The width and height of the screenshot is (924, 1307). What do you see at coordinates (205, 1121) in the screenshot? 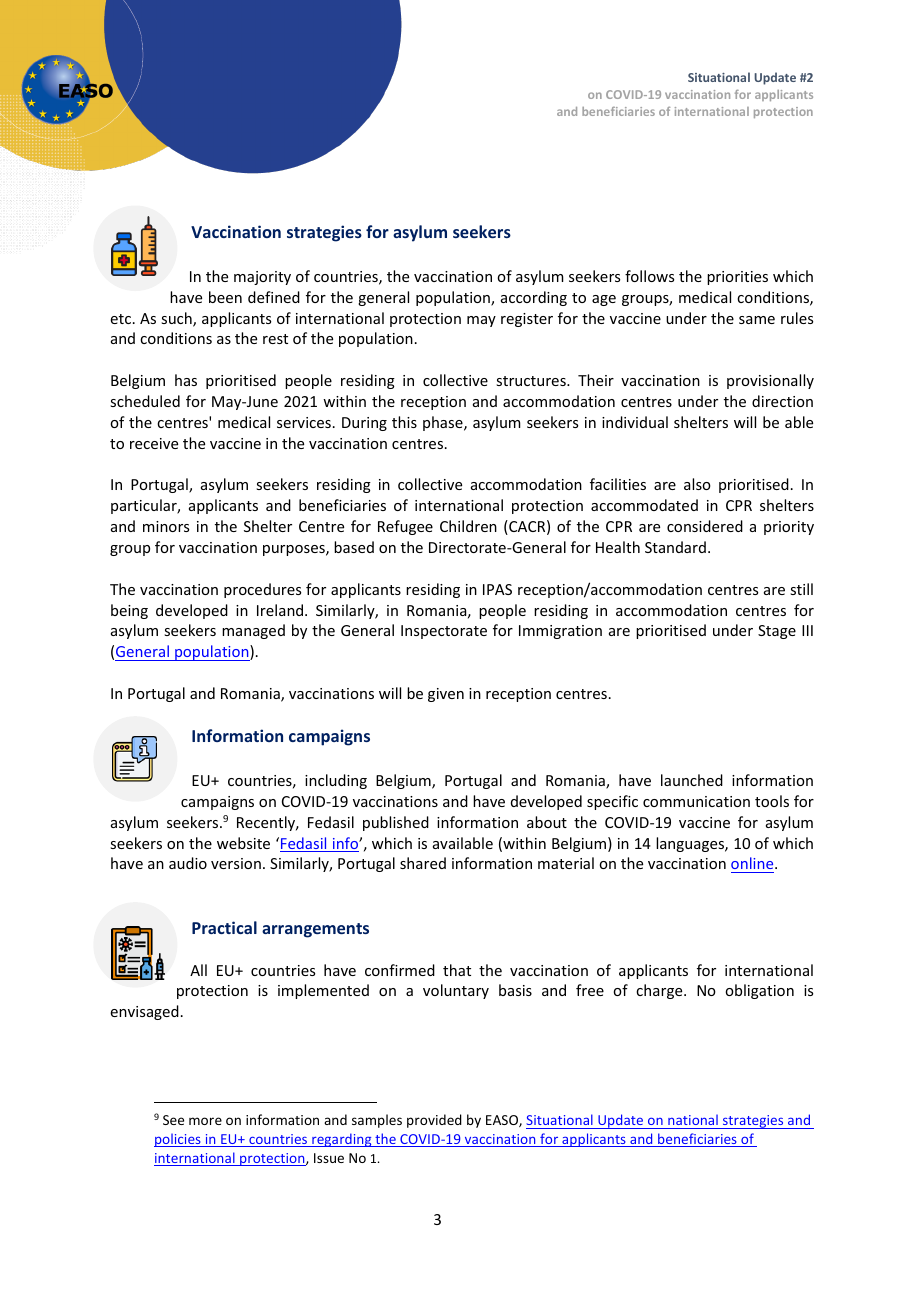
I see `more` at bounding box center [205, 1121].
